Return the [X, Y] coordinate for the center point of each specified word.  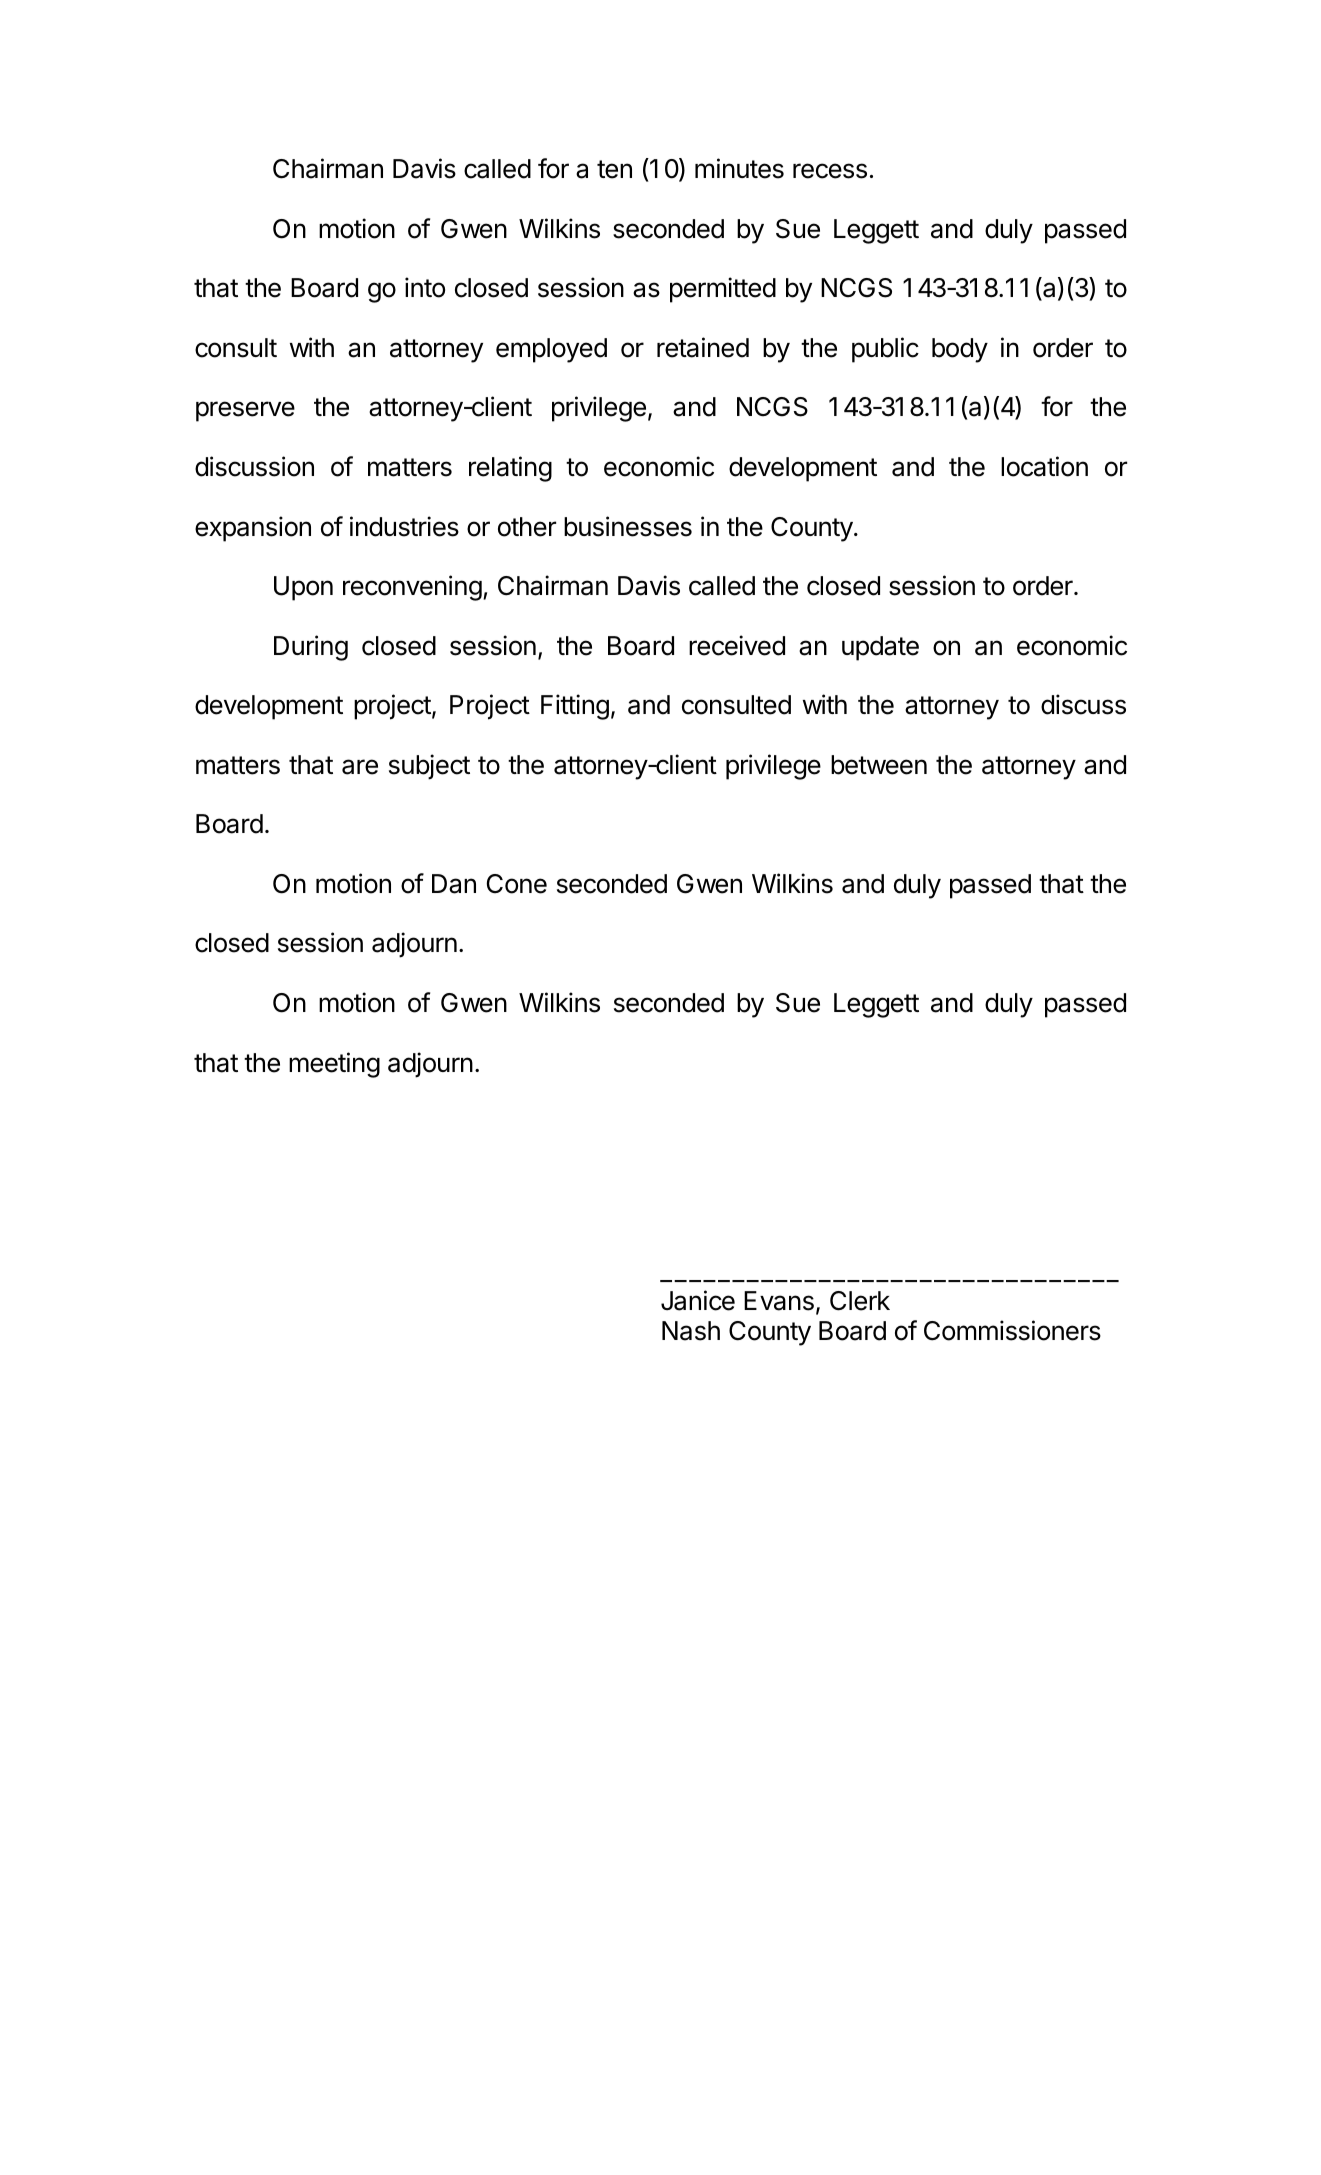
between [879, 765]
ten [614, 169]
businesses [628, 526]
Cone [517, 884]
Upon [303, 588]
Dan [454, 884]
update [880, 648]
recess [830, 171]
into [425, 287]
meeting [334, 1065]
